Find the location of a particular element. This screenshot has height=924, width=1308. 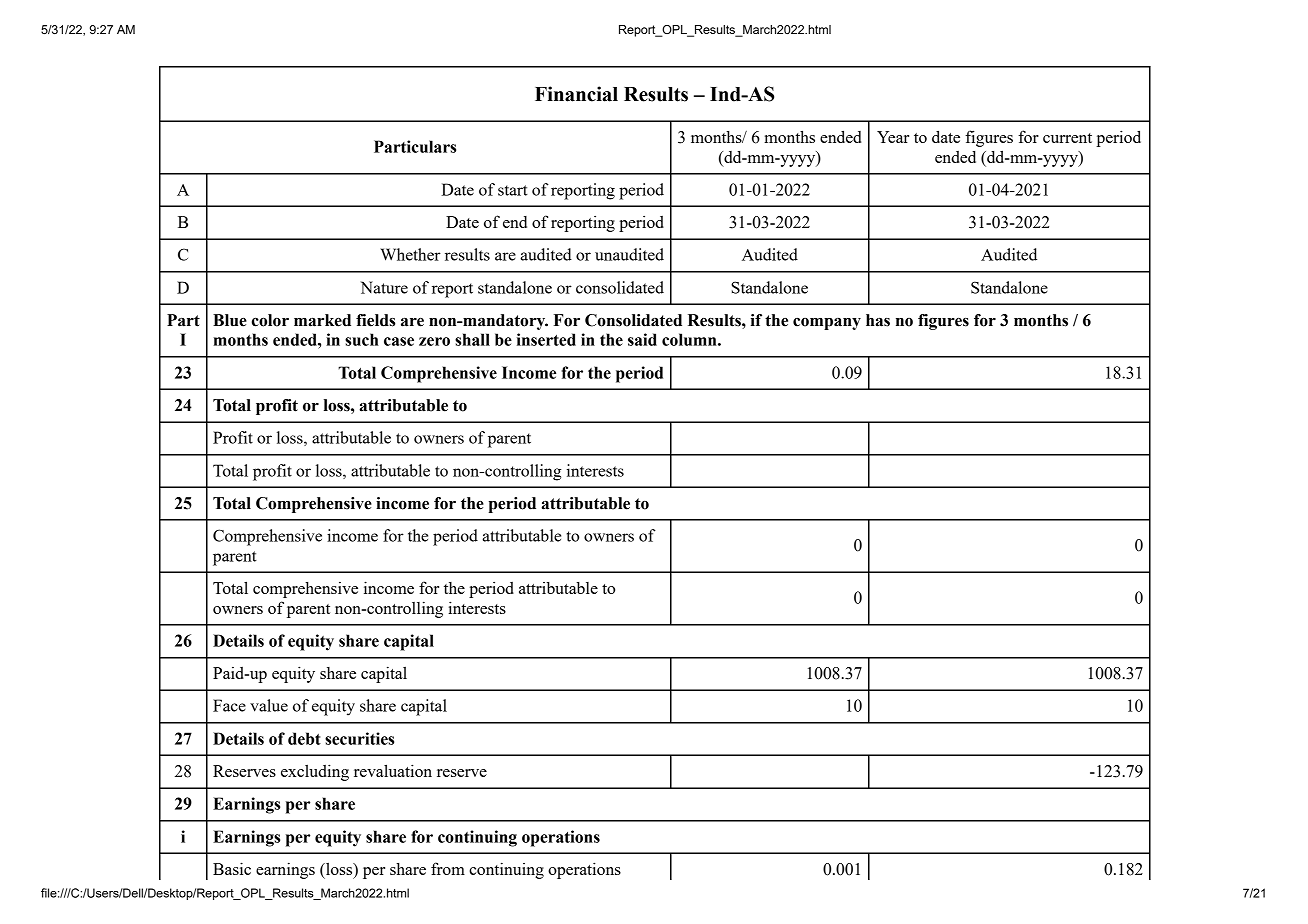

Basic is located at coordinates (232, 868).
